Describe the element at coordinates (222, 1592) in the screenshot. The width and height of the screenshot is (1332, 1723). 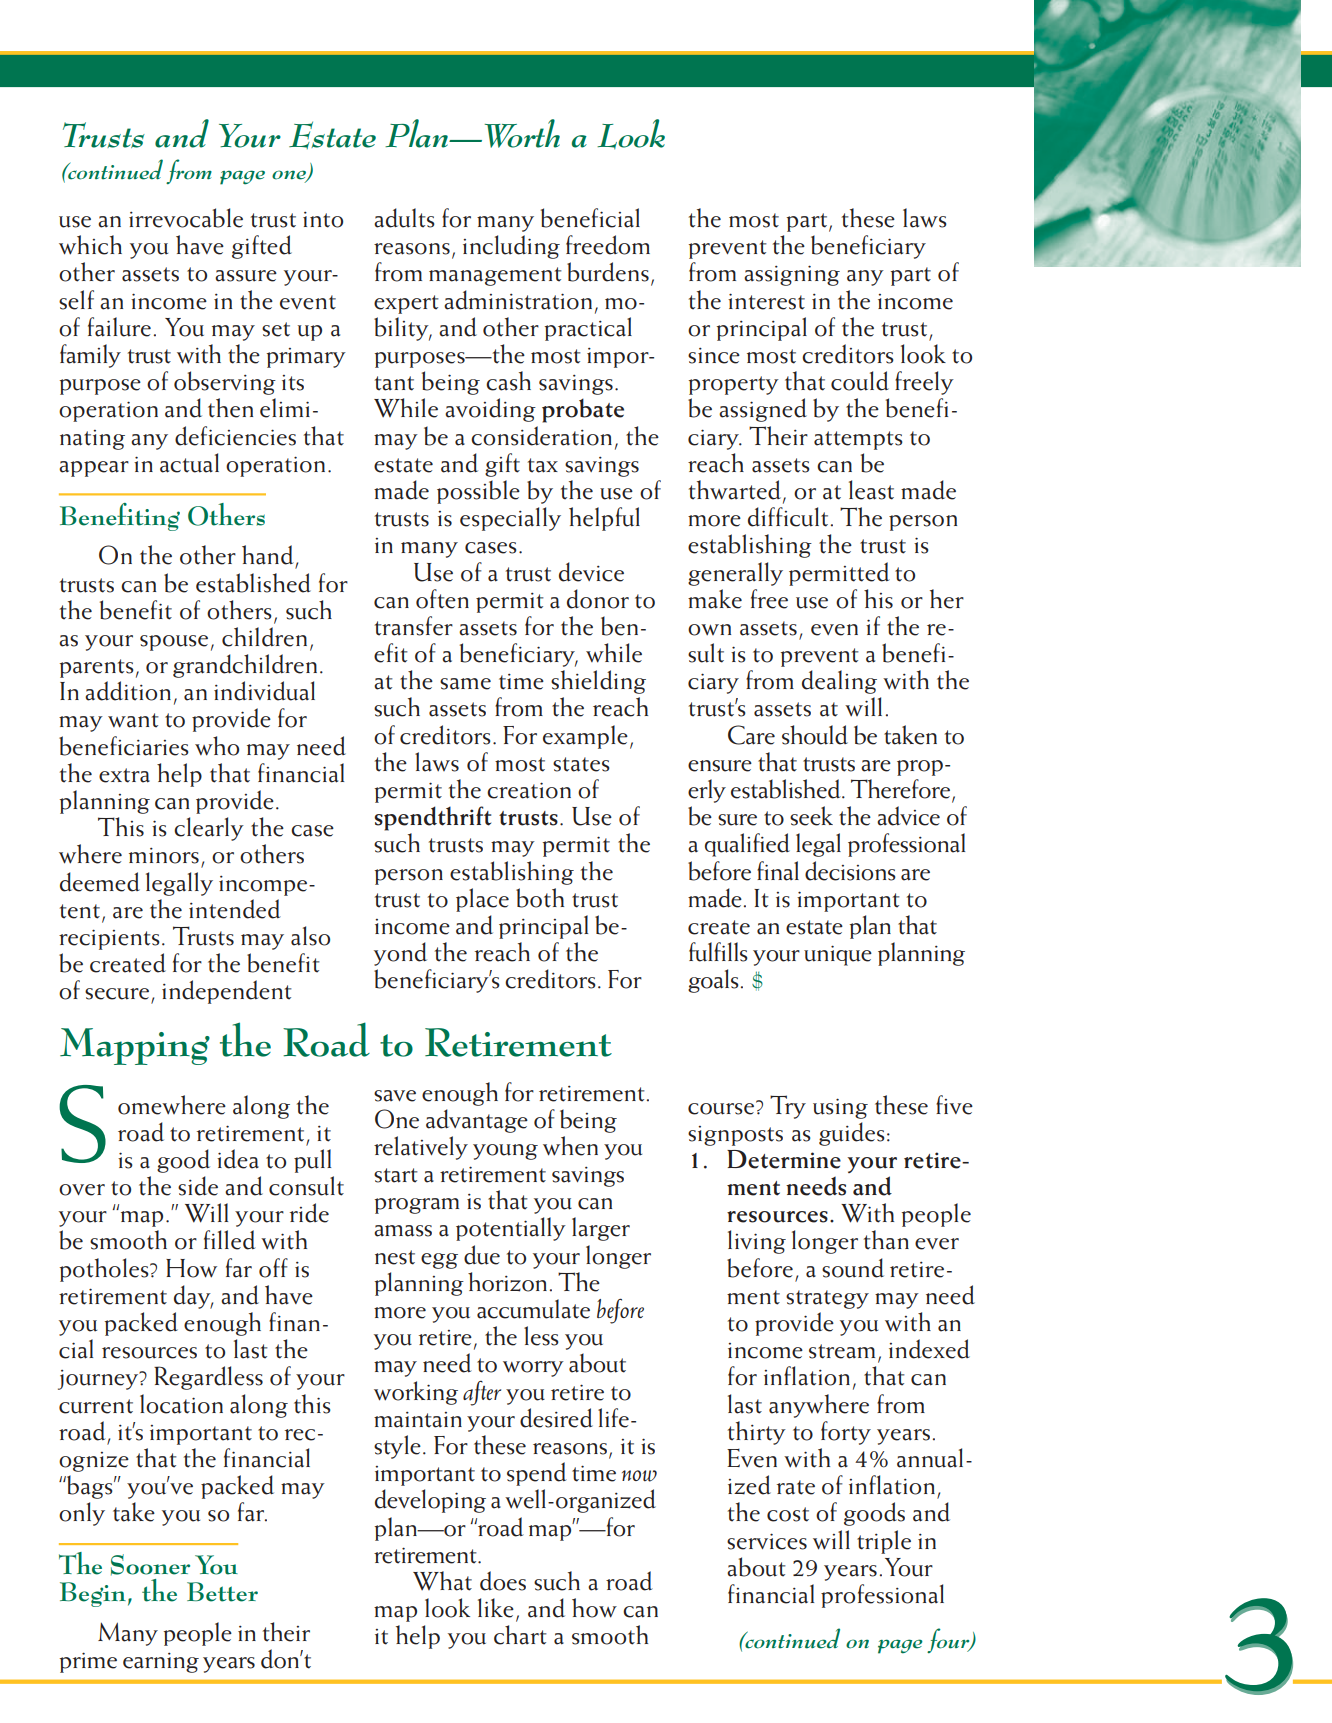
I see `Better` at that location.
